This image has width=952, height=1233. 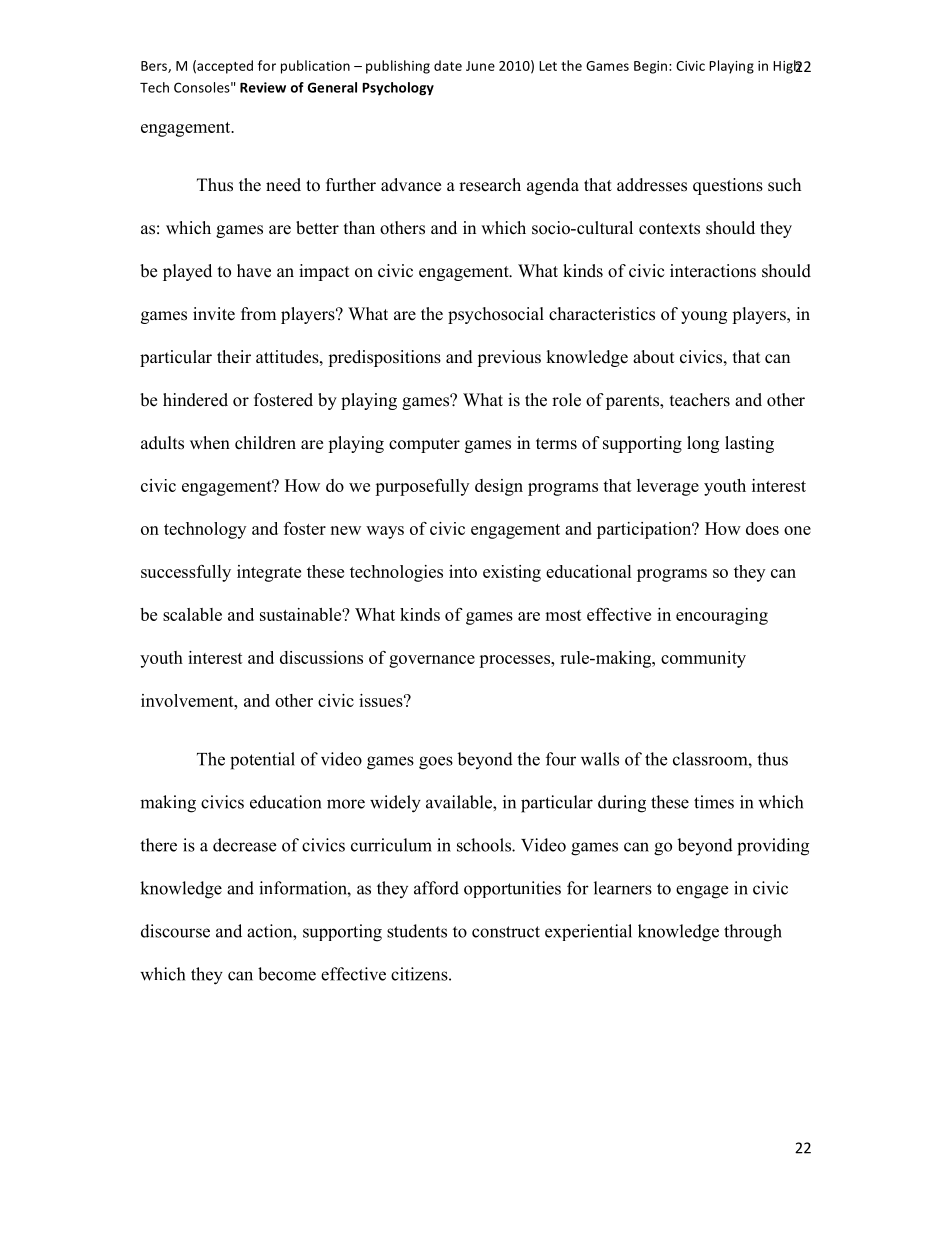 What do you see at coordinates (499, 487) in the image?
I see `design` at bounding box center [499, 487].
